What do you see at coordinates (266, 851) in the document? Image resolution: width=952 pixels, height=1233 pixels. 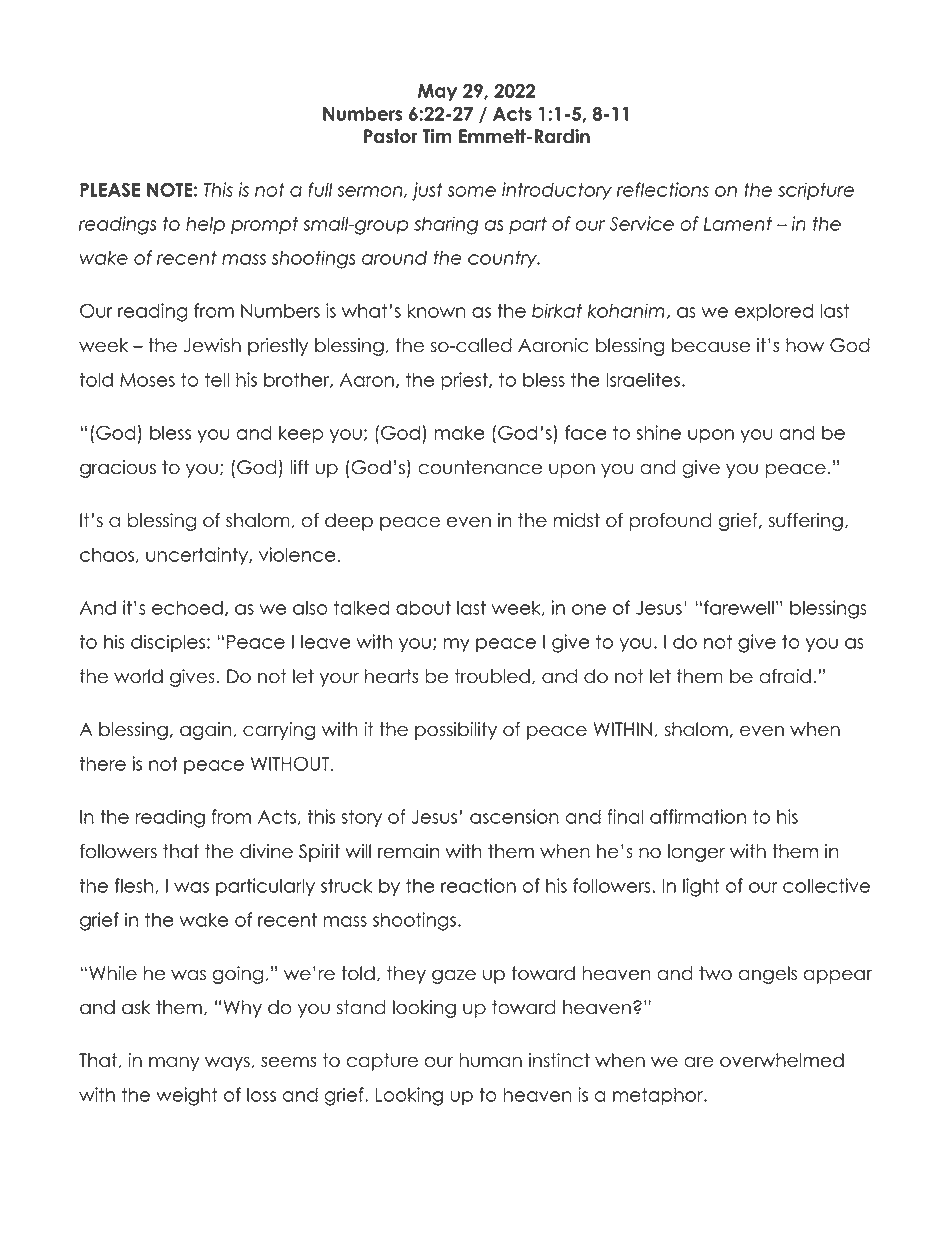 I see `divine` at bounding box center [266, 851].
